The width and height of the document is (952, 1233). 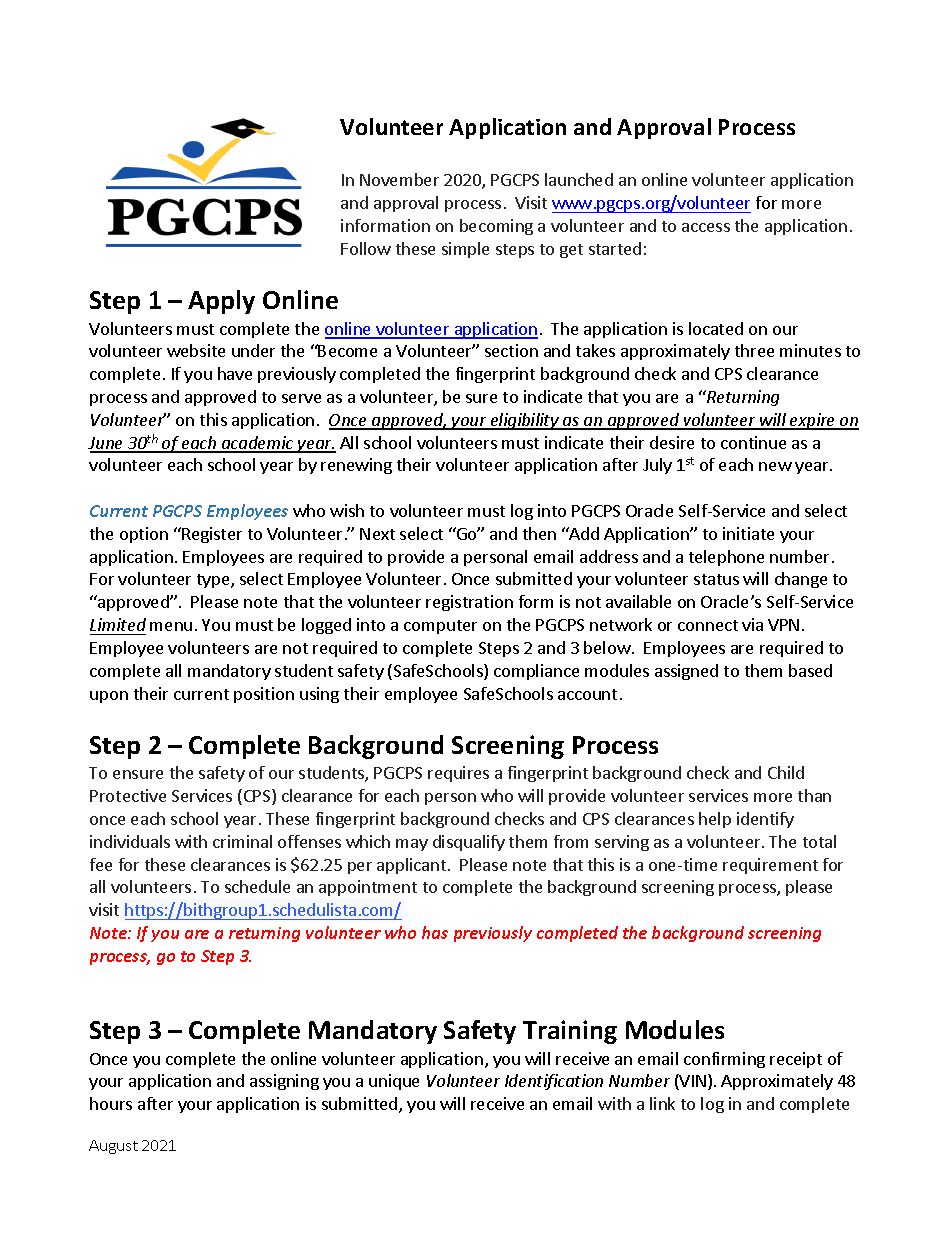 I want to click on continue, so click(x=753, y=442).
